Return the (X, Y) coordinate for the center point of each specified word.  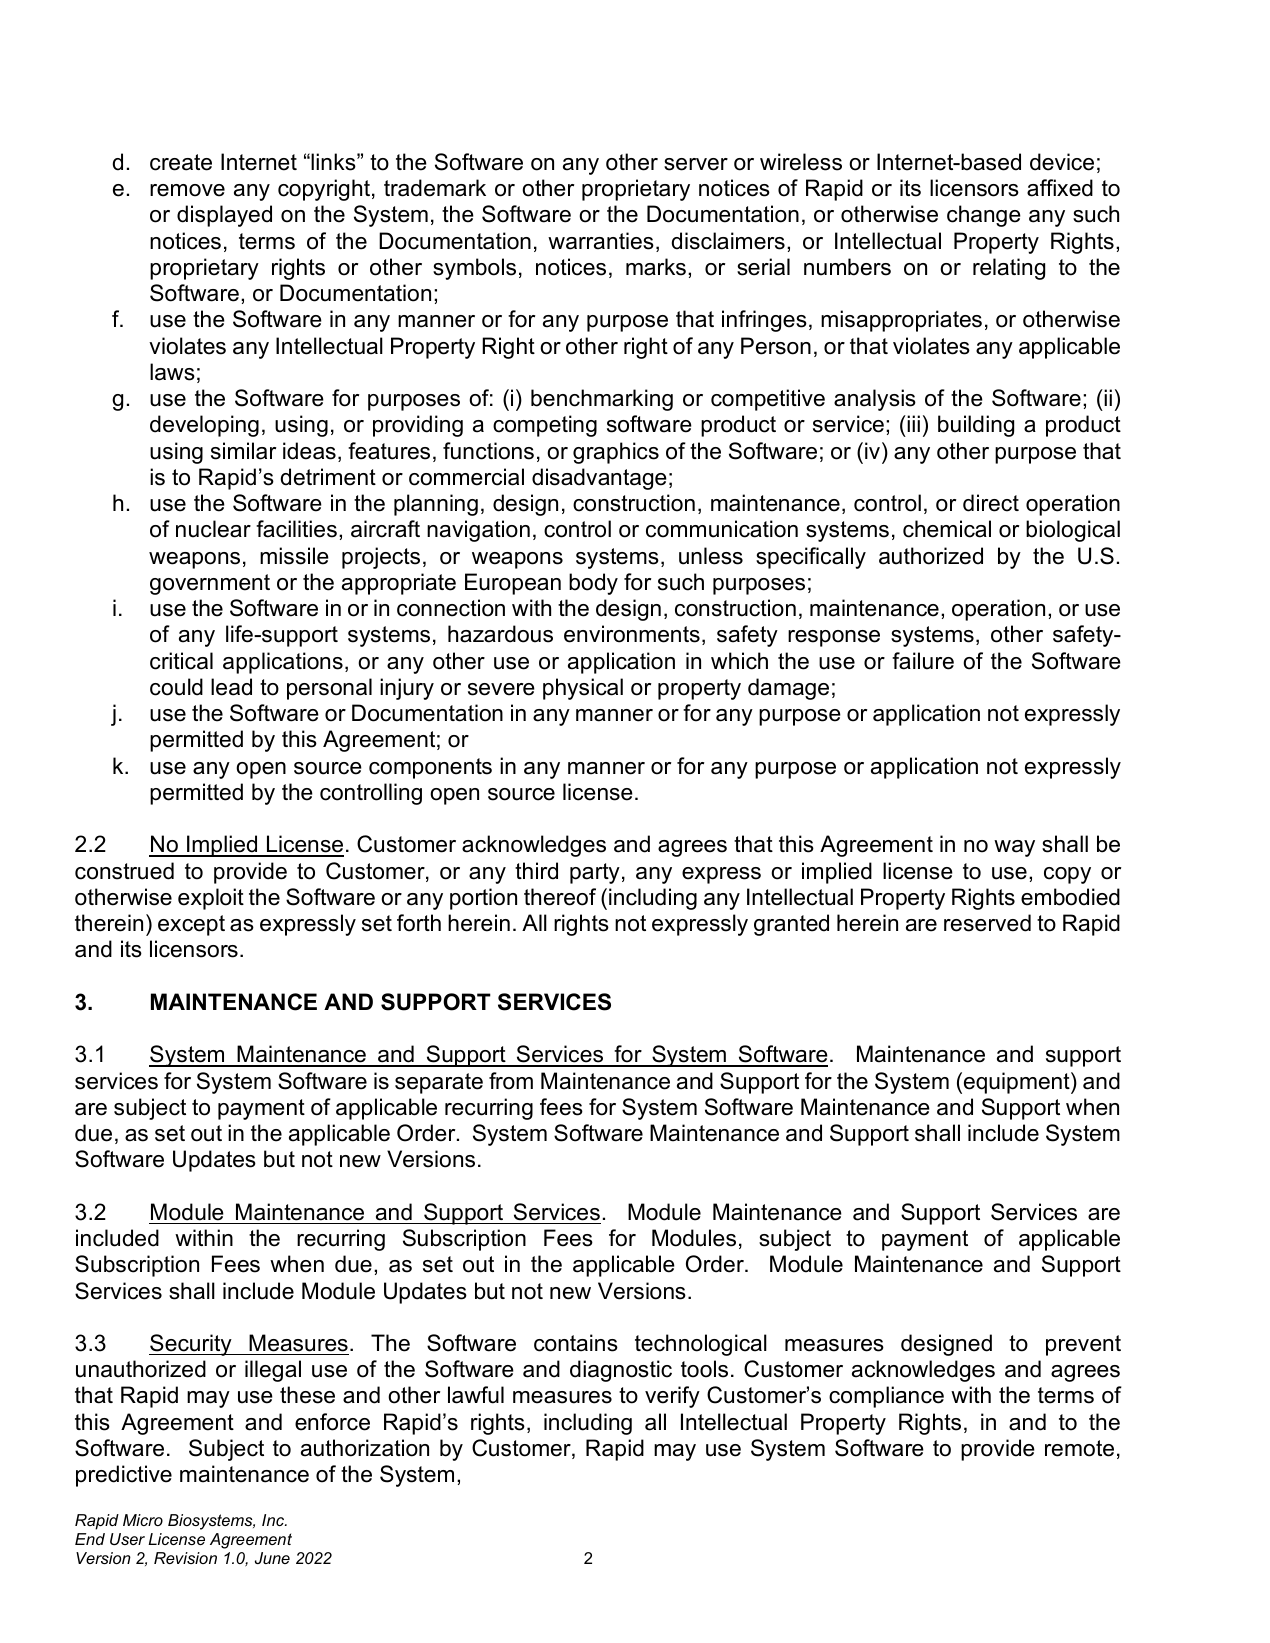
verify (672, 1397)
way (1014, 848)
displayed (224, 216)
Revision (185, 1558)
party (595, 873)
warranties (601, 241)
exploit (211, 899)
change (984, 216)
